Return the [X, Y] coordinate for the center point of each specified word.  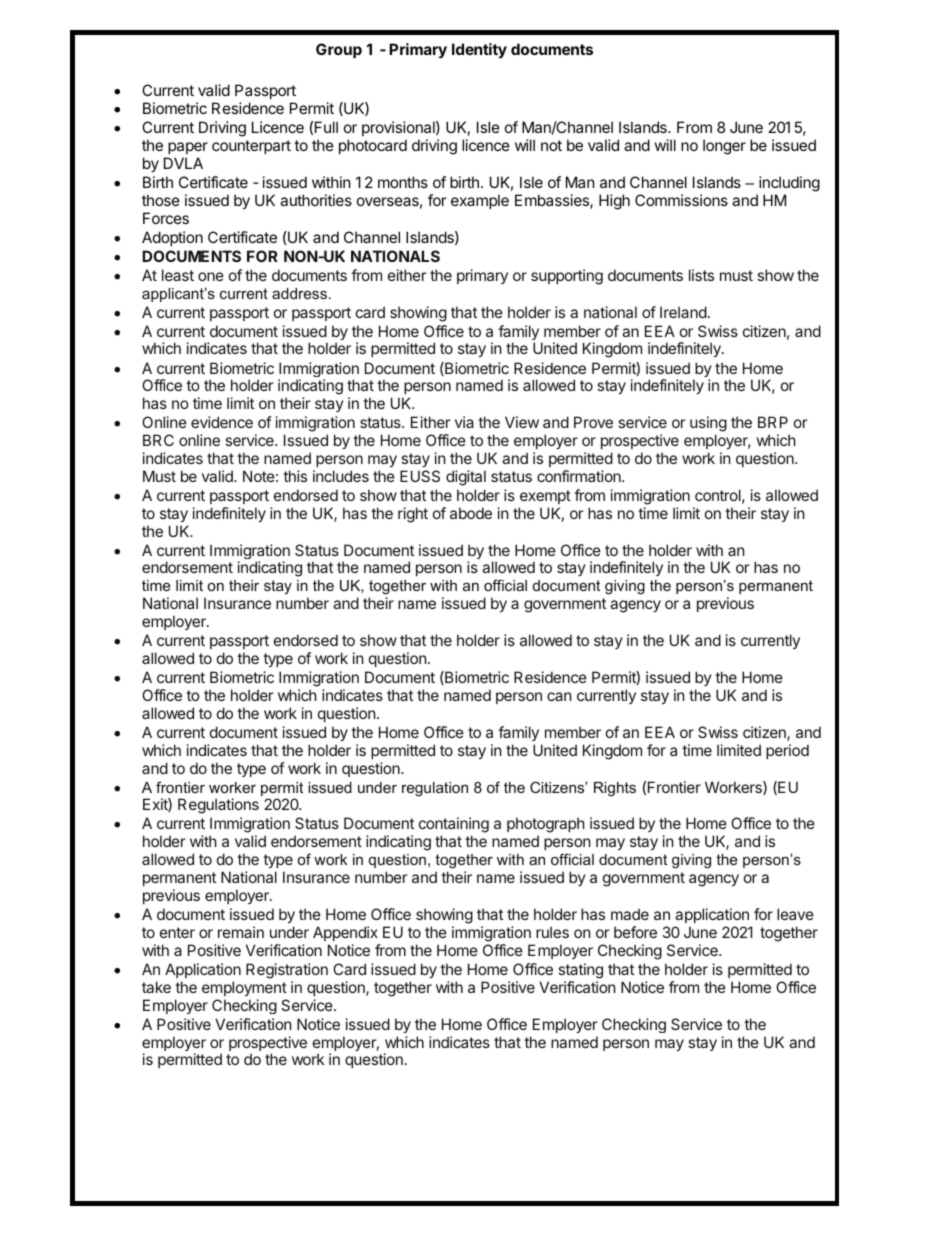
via [464, 422]
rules [552, 932]
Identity [479, 50]
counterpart [251, 147]
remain [241, 932]
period [787, 751]
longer [724, 147]
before [635, 932]
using [708, 425]
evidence [222, 422]
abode [471, 513]
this [295, 476]
